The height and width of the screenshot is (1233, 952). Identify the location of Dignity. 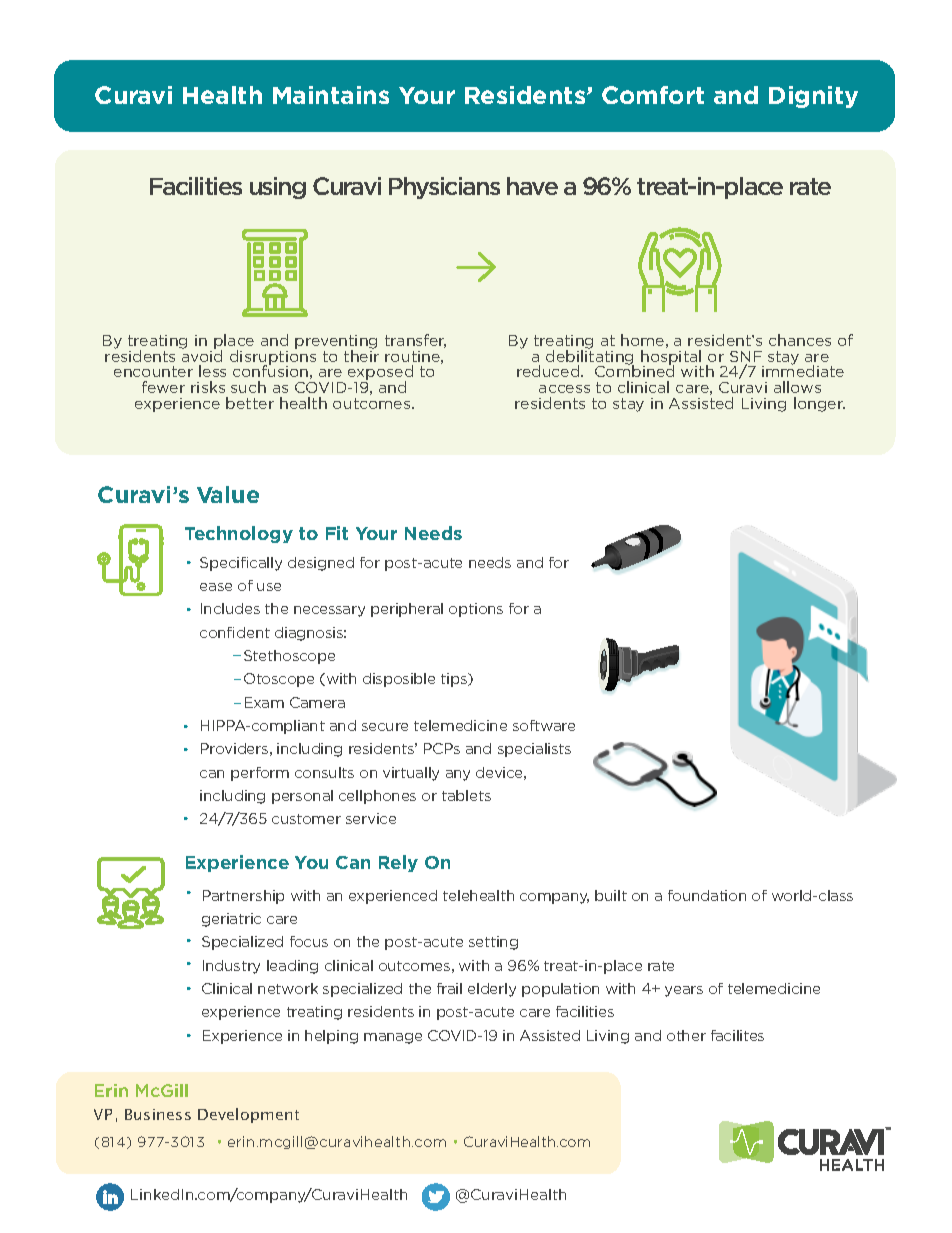
(813, 97).
